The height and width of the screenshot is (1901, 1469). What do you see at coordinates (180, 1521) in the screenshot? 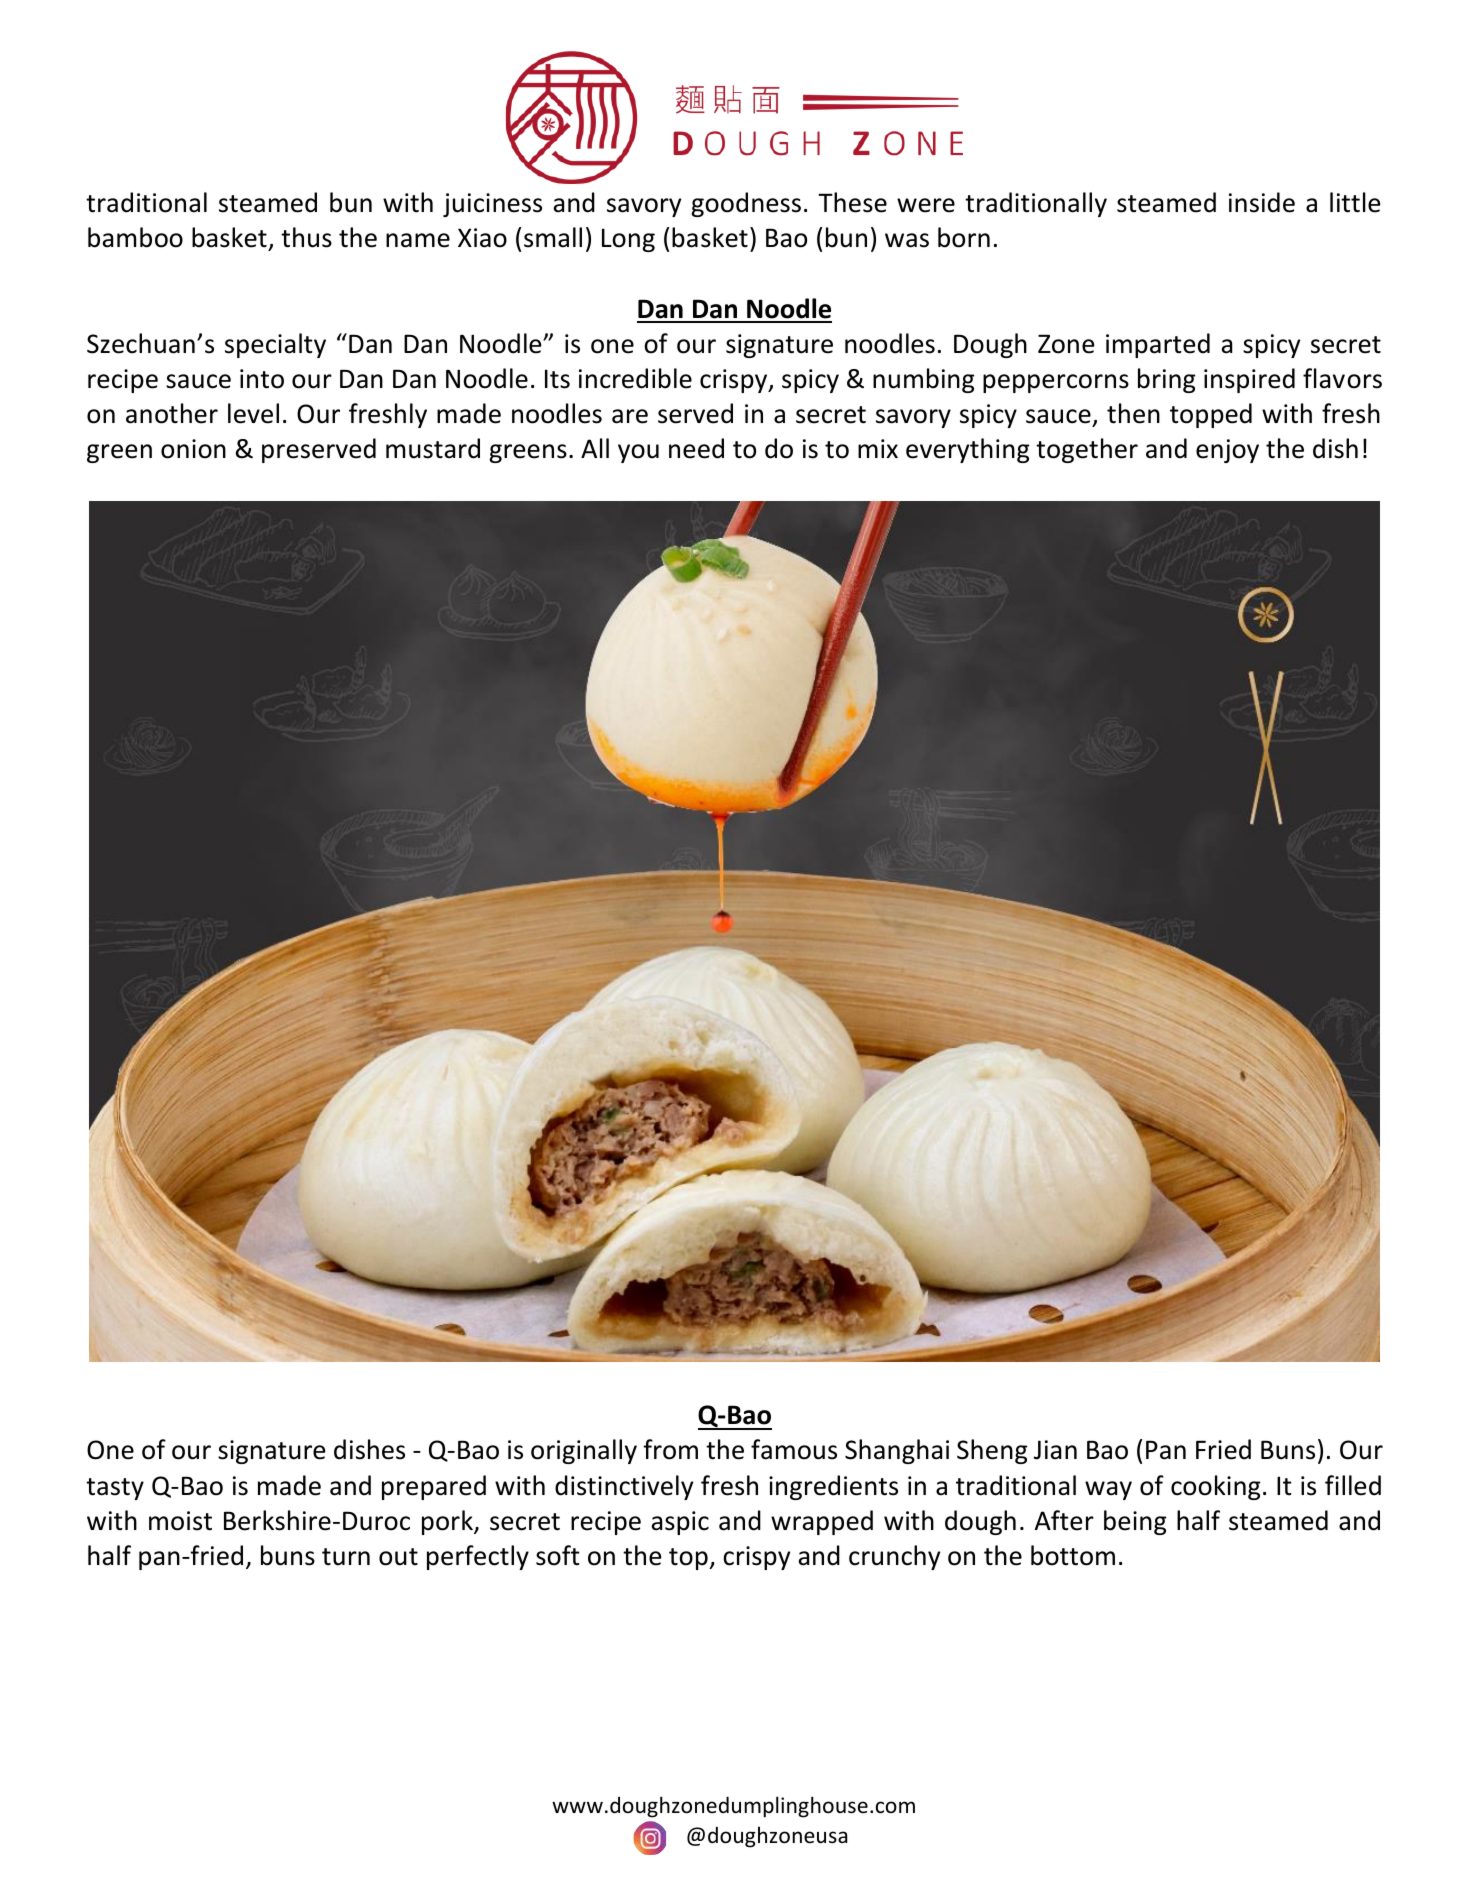
I see `moist` at bounding box center [180, 1521].
